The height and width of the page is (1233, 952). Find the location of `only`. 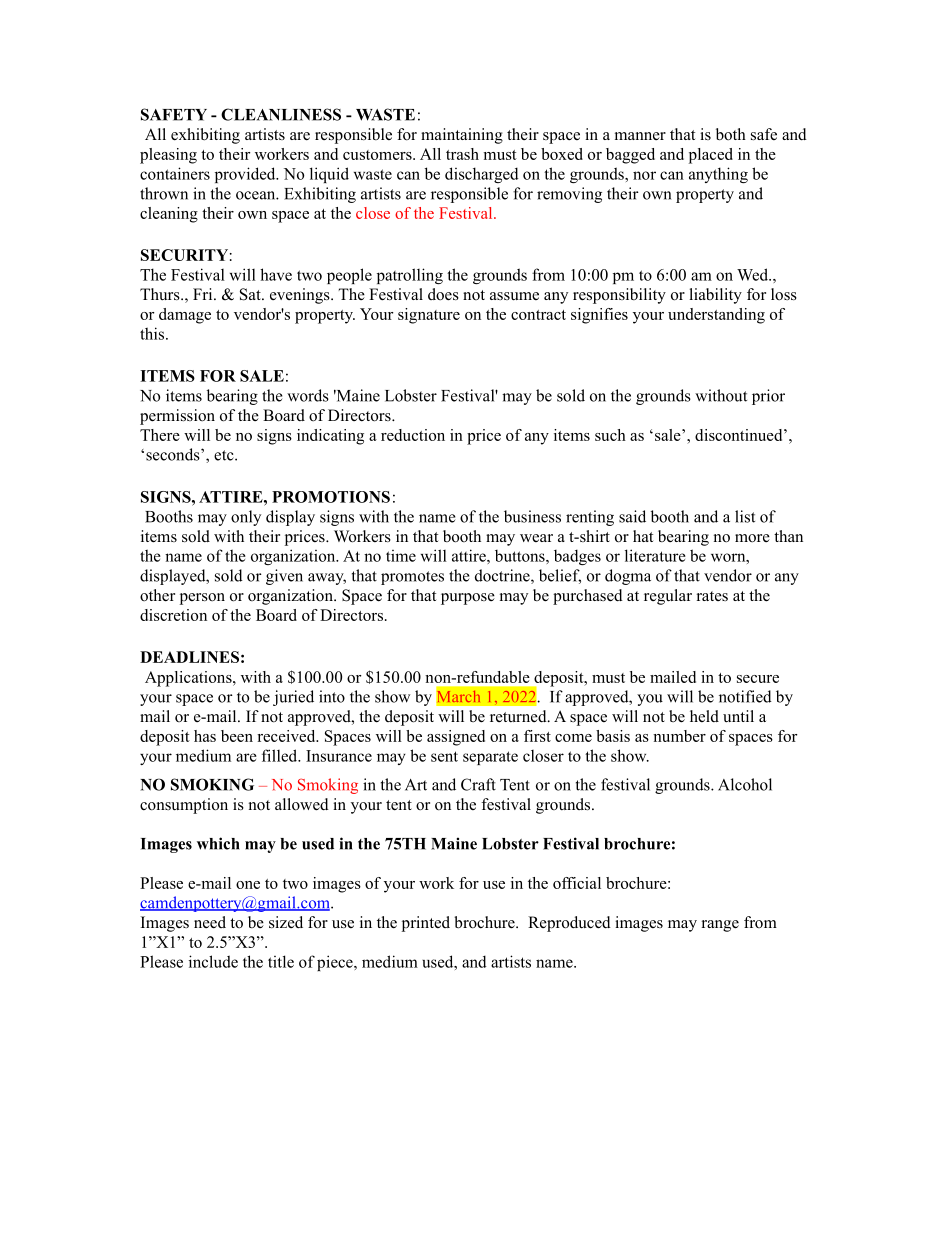

only is located at coordinates (246, 518).
